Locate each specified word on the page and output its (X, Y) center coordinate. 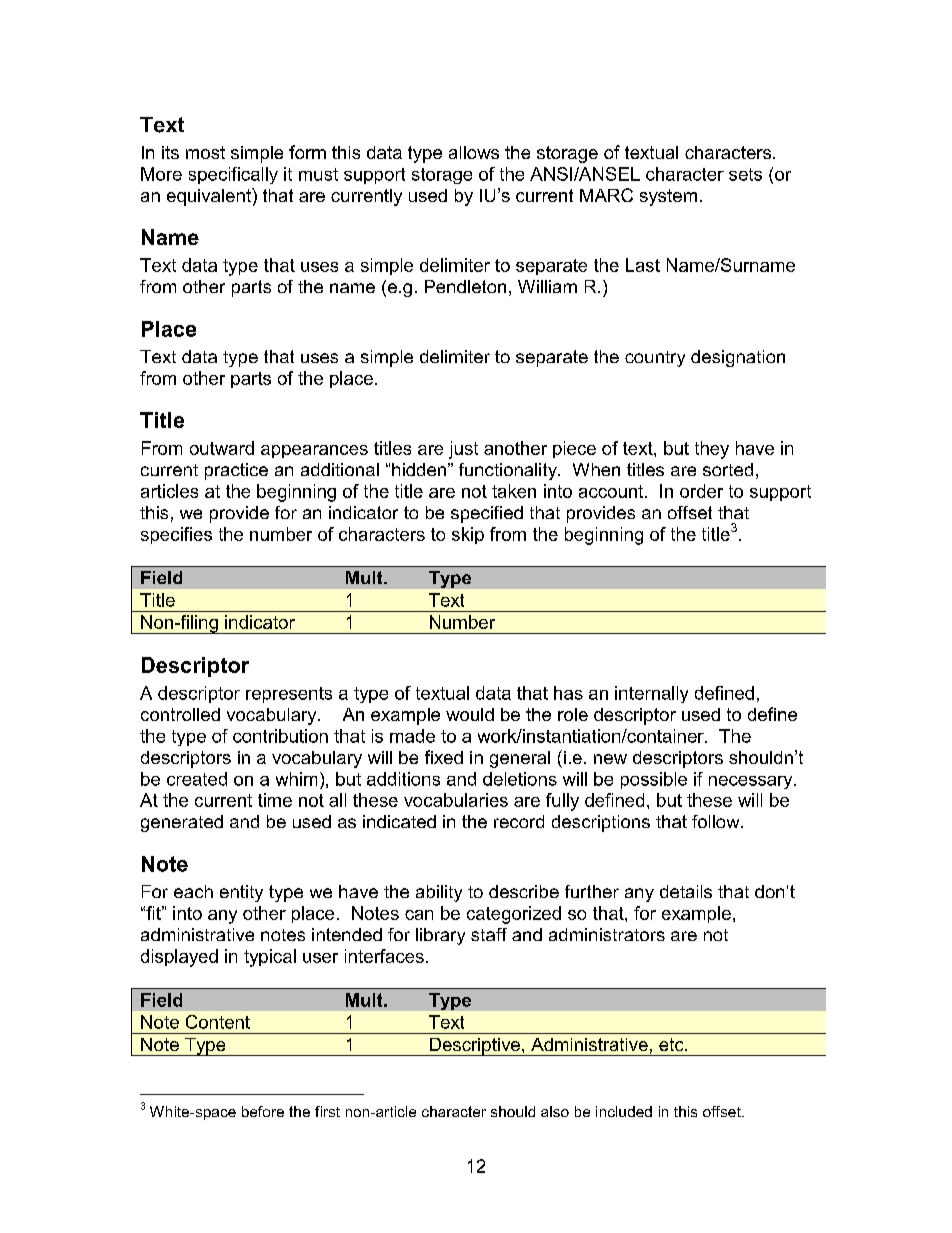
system (668, 197)
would (470, 714)
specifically (233, 175)
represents (289, 695)
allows (474, 152)
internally (651, 694)
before (263, 1111)
